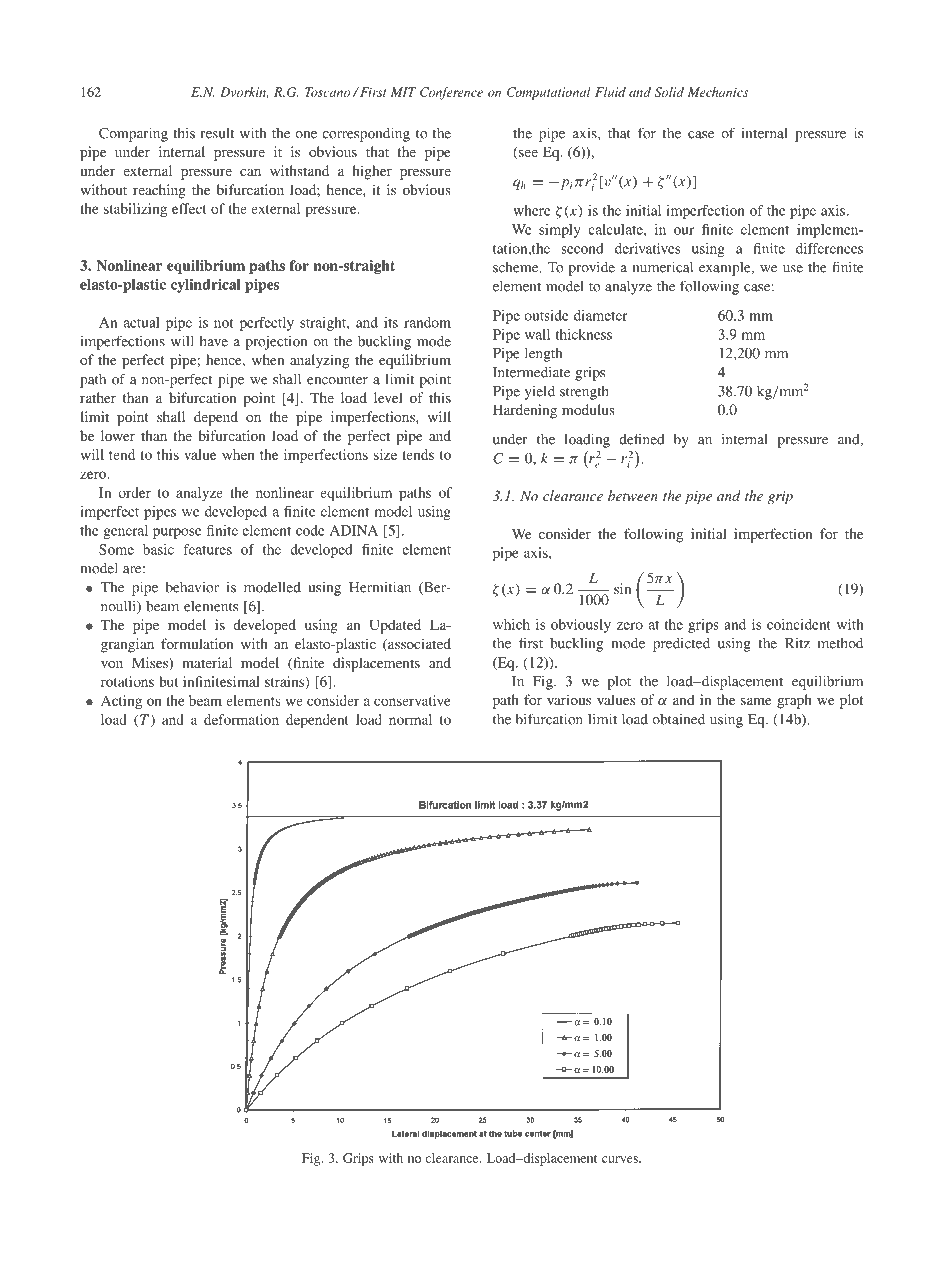 This screenshot has height=1288, width=942. I want to click on defined, so click(642, 439).
